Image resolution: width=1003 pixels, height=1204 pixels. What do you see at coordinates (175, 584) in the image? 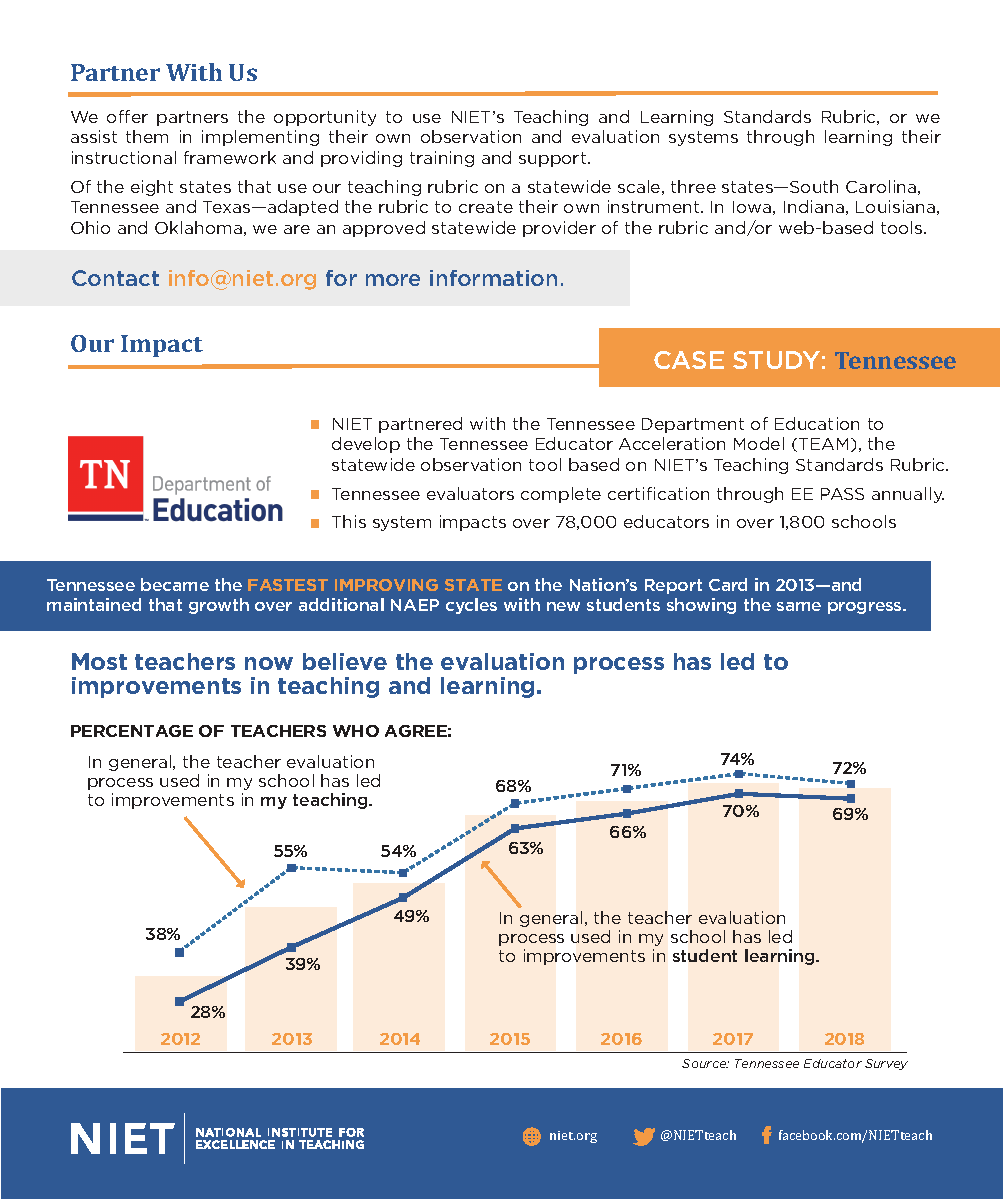
I see `became` at bounding box center [175, 584].
